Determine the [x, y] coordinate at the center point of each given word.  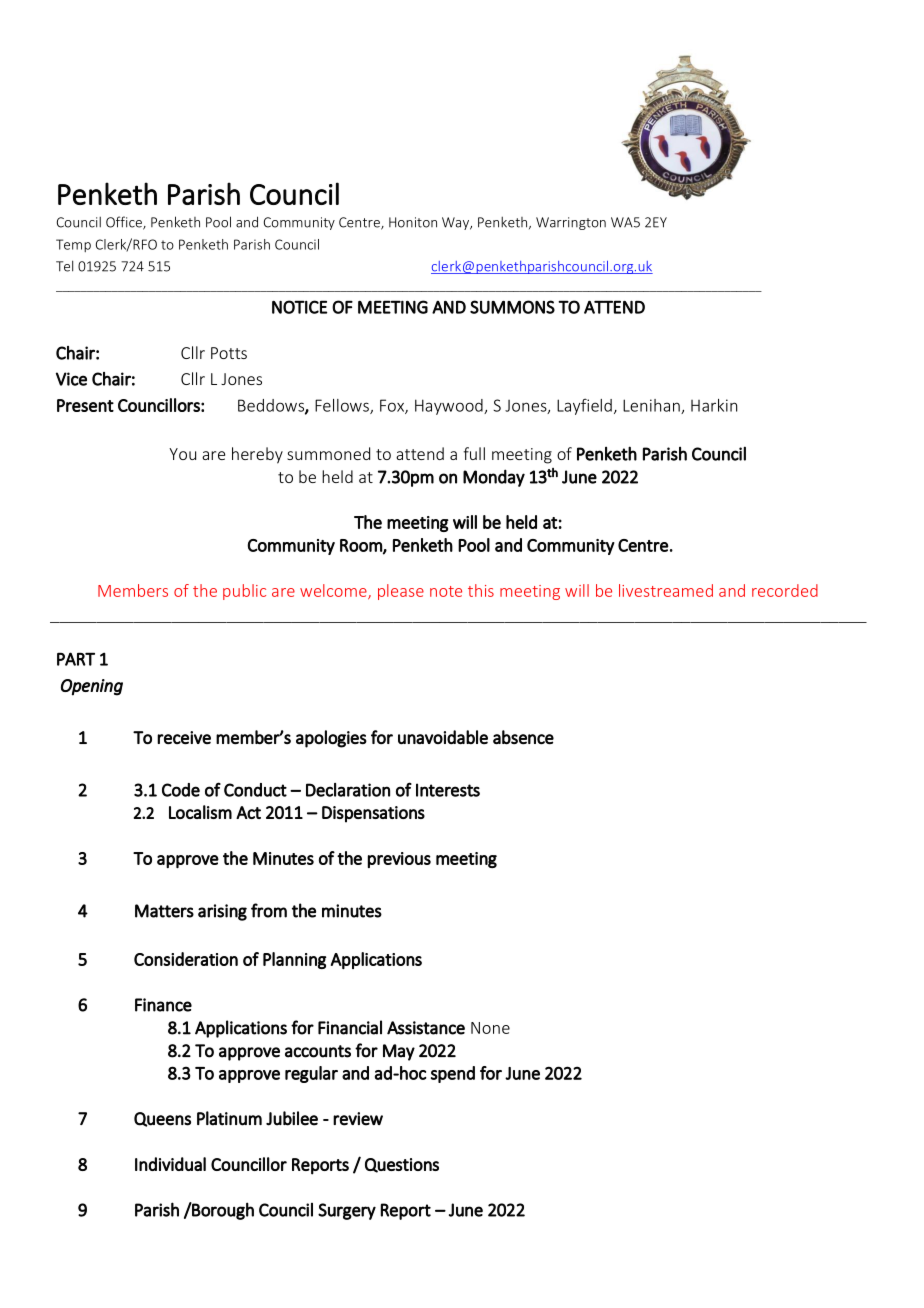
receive [184, 738]
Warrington [571, 223]
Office [125, 223]
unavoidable [443, 737]
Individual [170, 1164]
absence [523, 737]
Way [456, 223]
